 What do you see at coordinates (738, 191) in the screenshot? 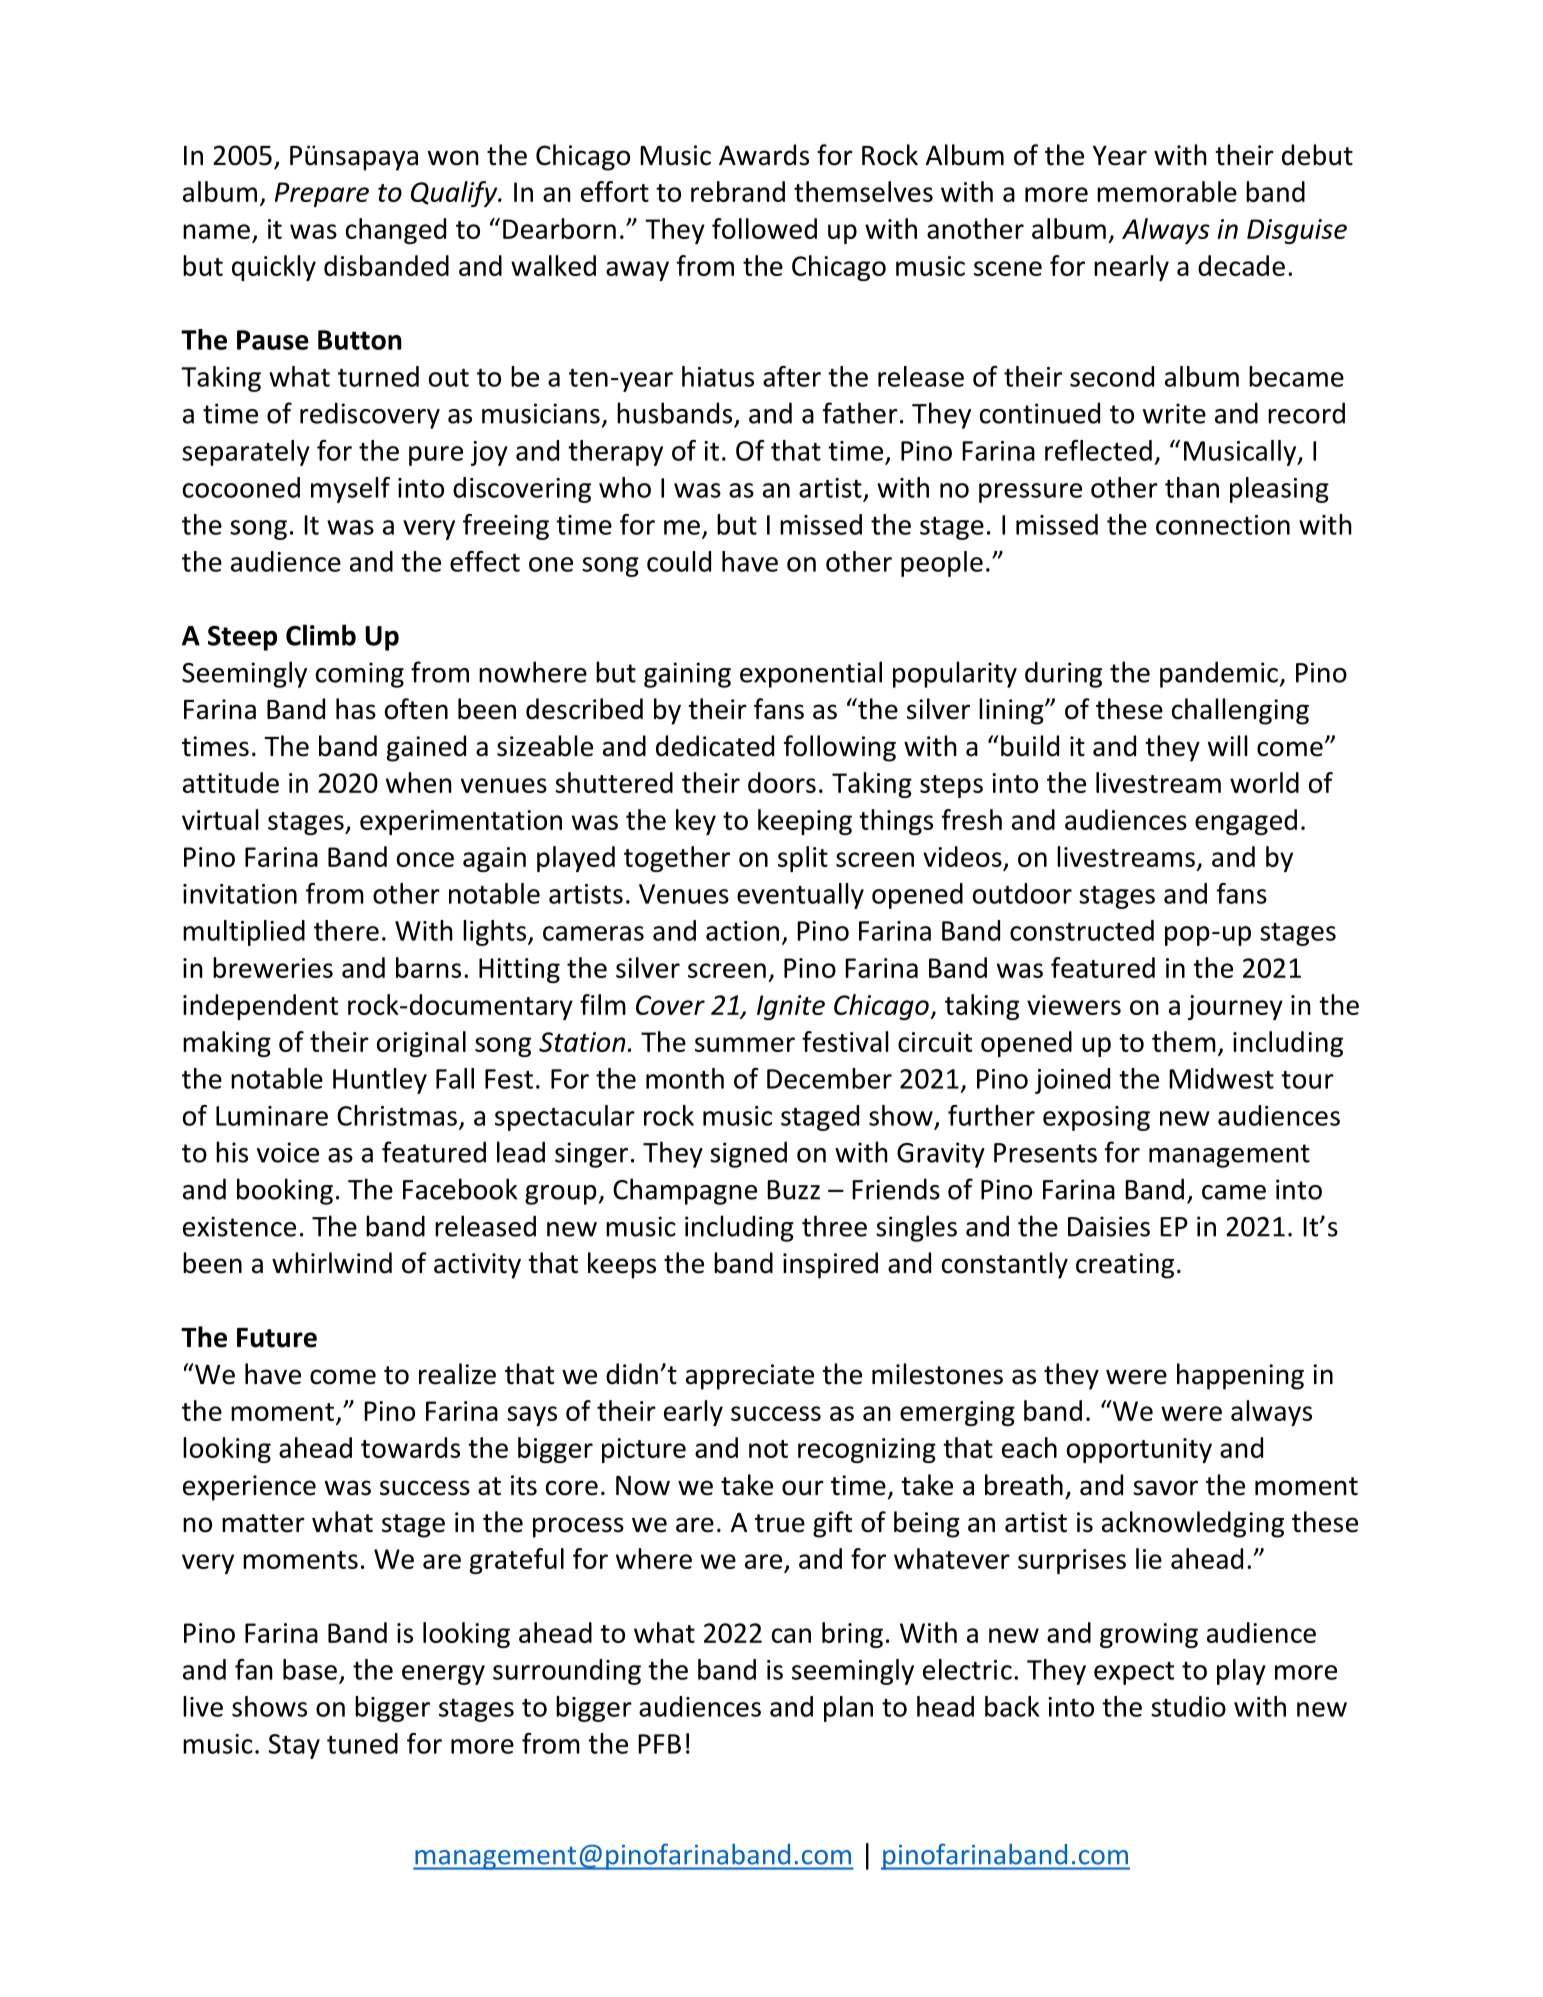
I see `rebrand` at bounding box center [738, 191].
